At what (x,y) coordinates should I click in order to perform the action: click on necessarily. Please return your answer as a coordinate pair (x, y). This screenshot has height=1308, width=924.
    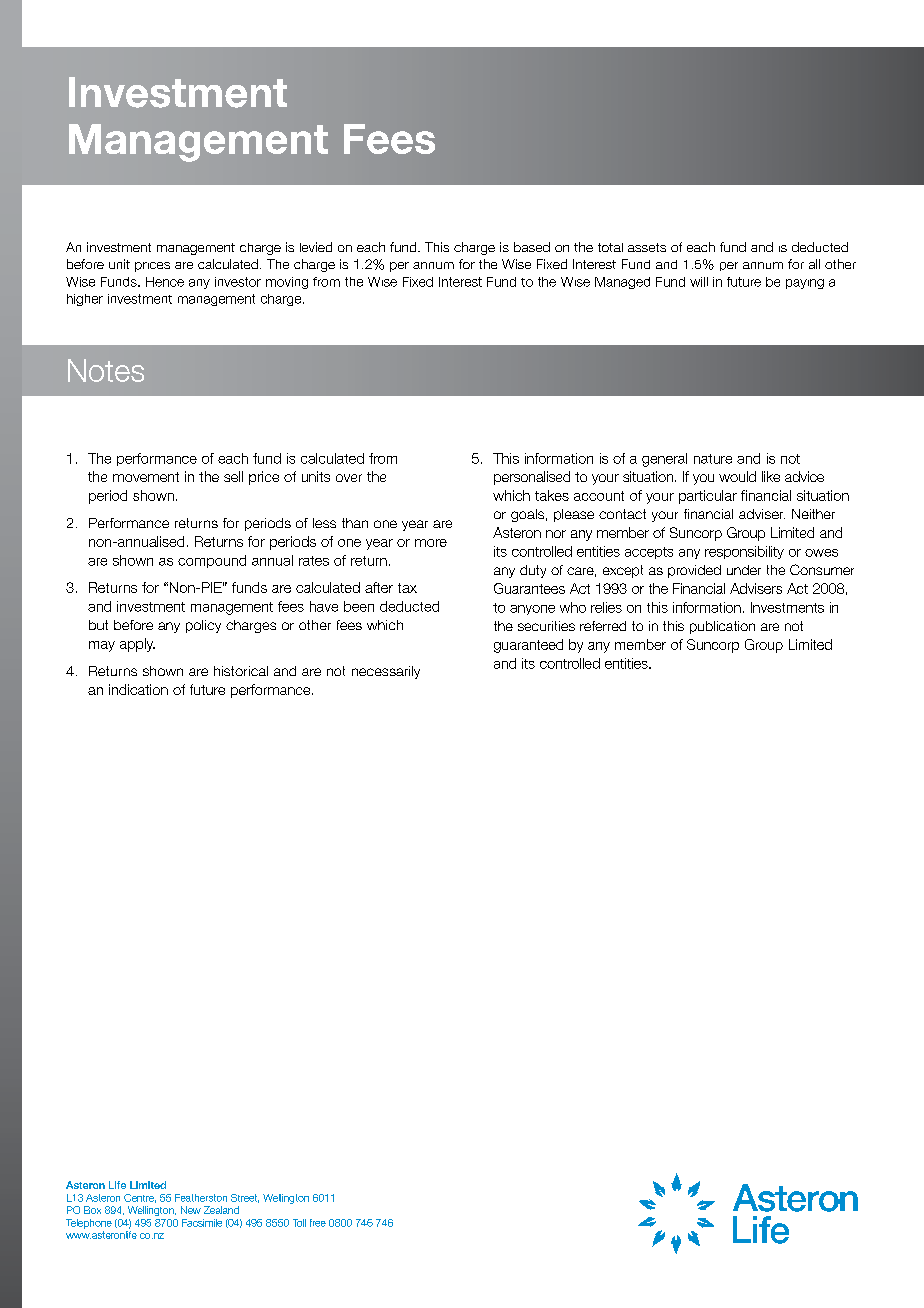
    Looking at the image, I should click on (386, 672).
